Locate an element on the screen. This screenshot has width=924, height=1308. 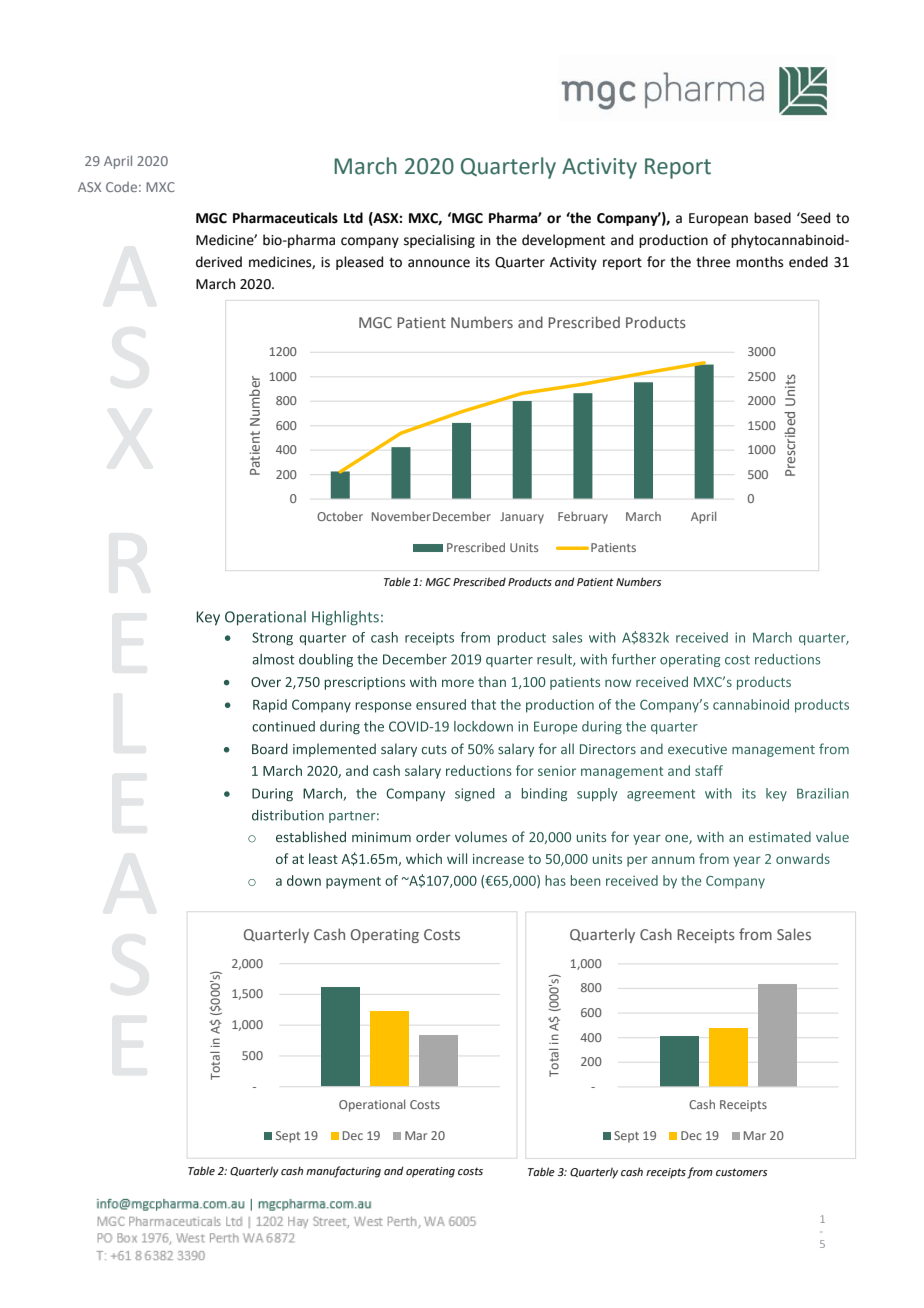
manufacturing is located at coordinates (343, 1172).
